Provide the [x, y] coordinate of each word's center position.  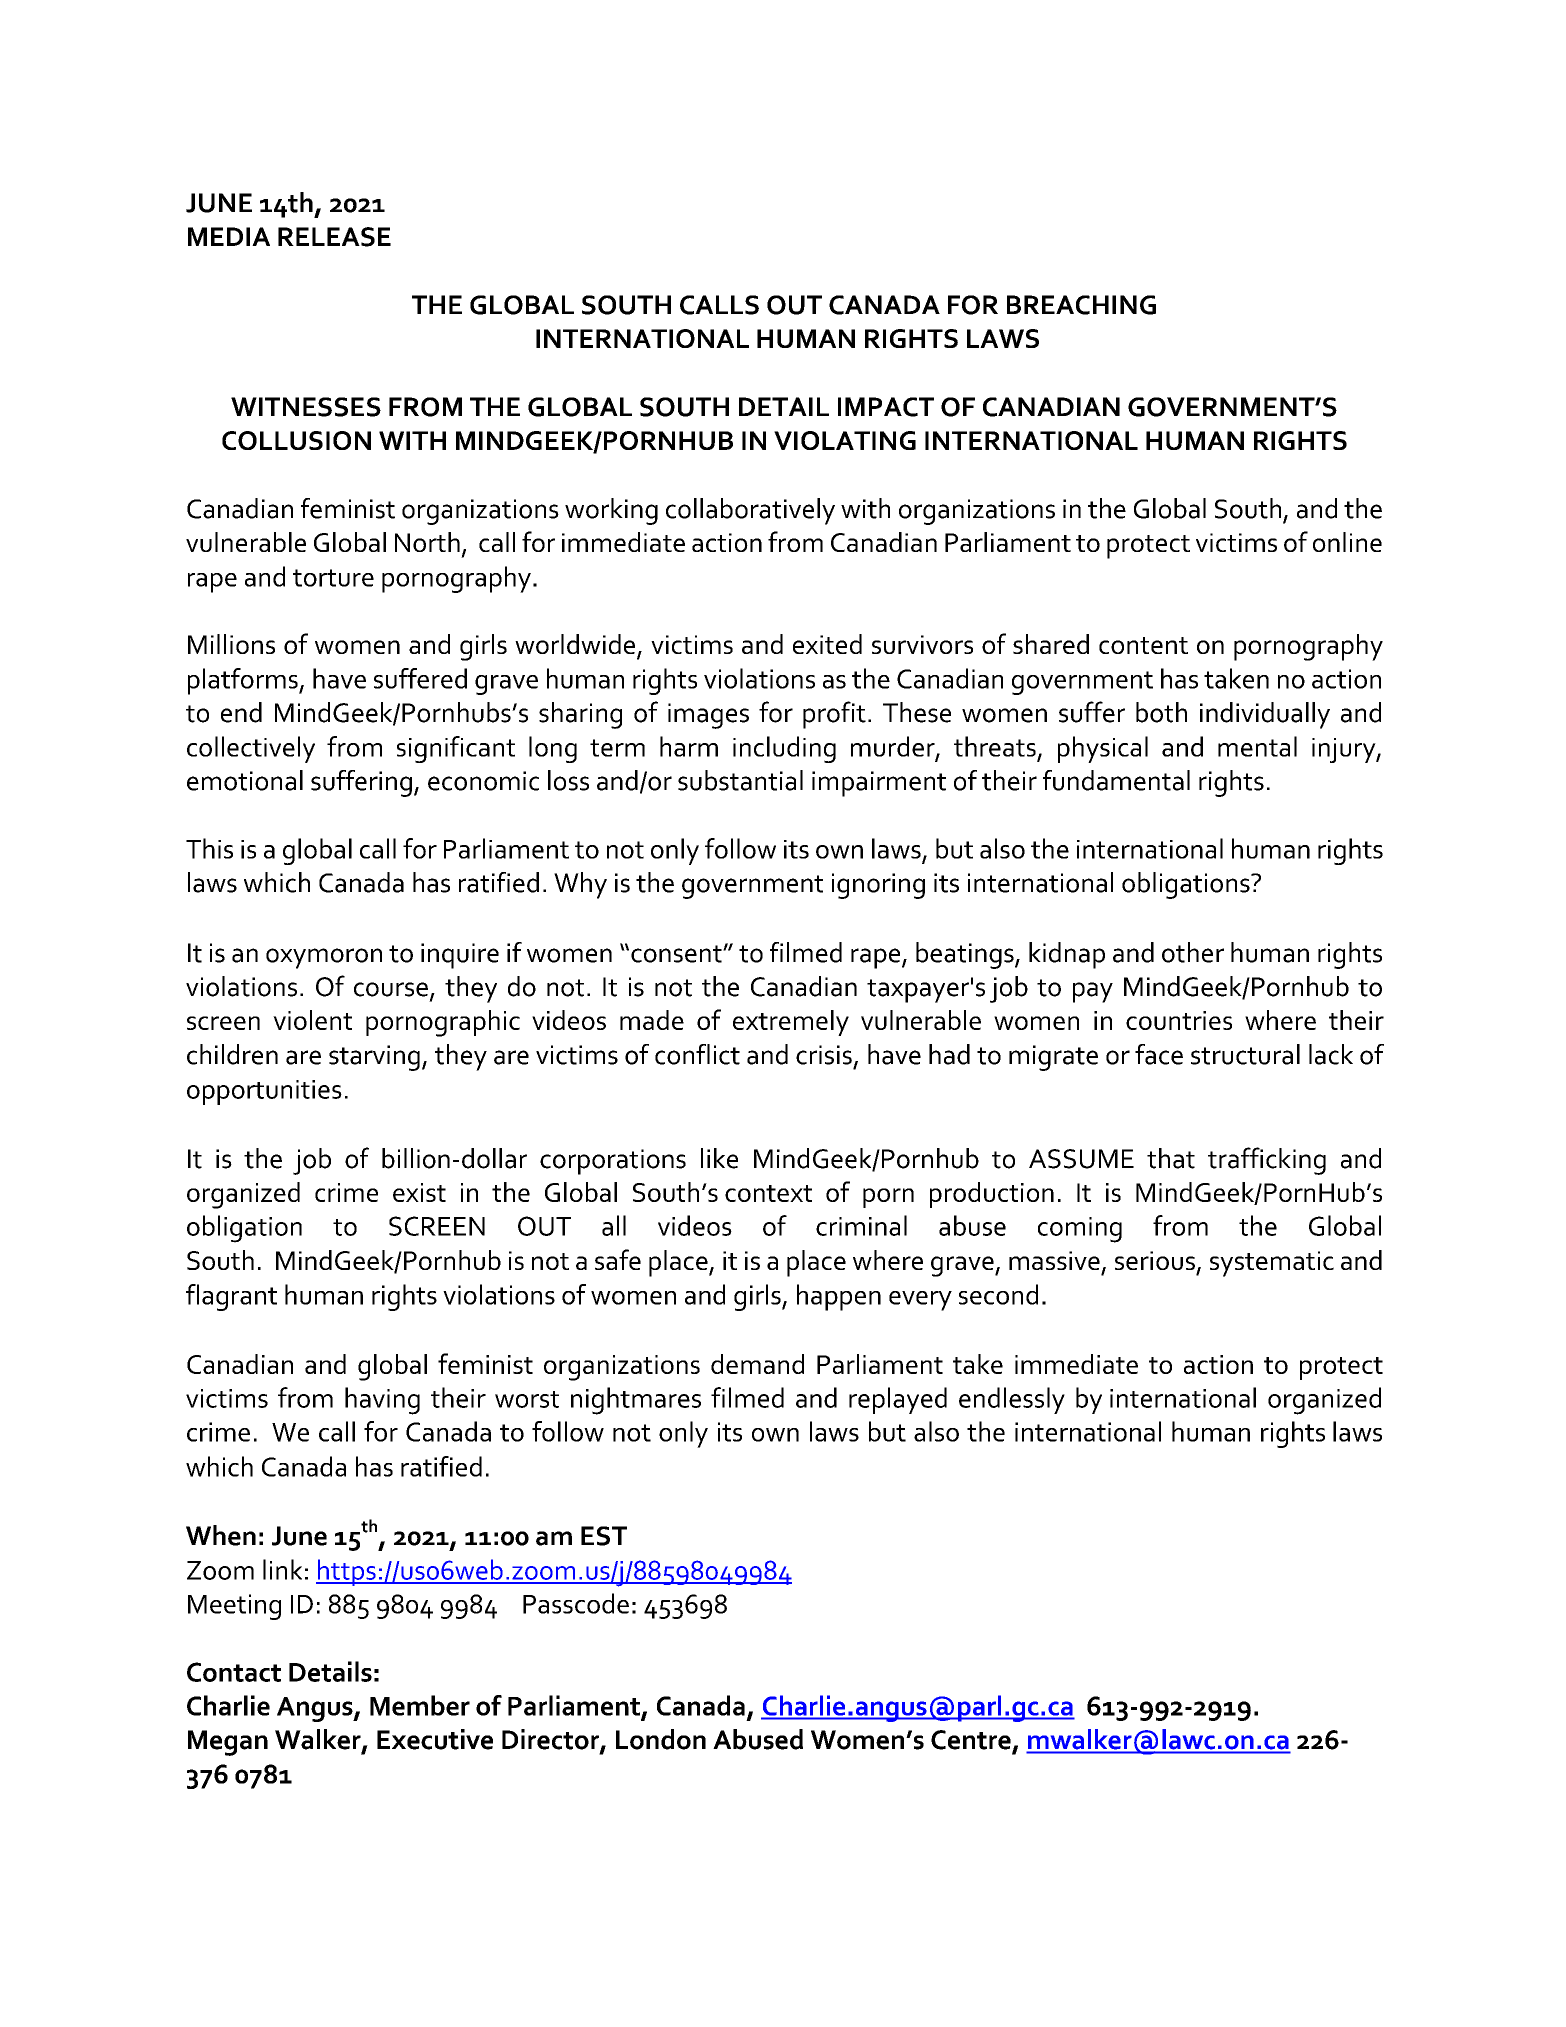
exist [419, 1192]
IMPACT [886, 407]
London [661, 1739]
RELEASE [334, 237]
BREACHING [1081, 305]
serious [1155, 1260]
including [784, 749]
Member [420, 1705]
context [768, 1193]
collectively [251, 749]
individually [1265, 715]
